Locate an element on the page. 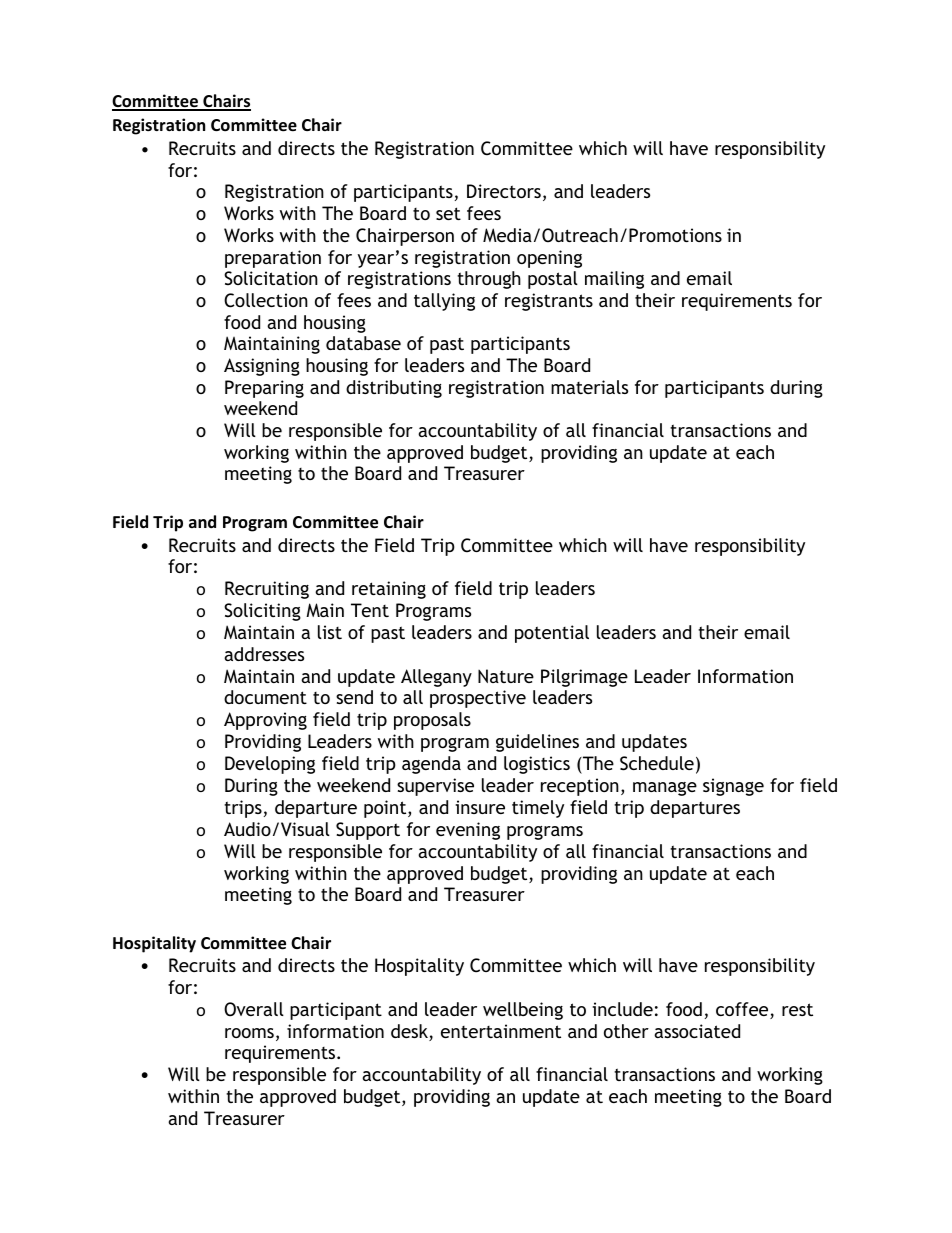 The image size is (952, 1233). Directors is located at coordinates (504, 191).
